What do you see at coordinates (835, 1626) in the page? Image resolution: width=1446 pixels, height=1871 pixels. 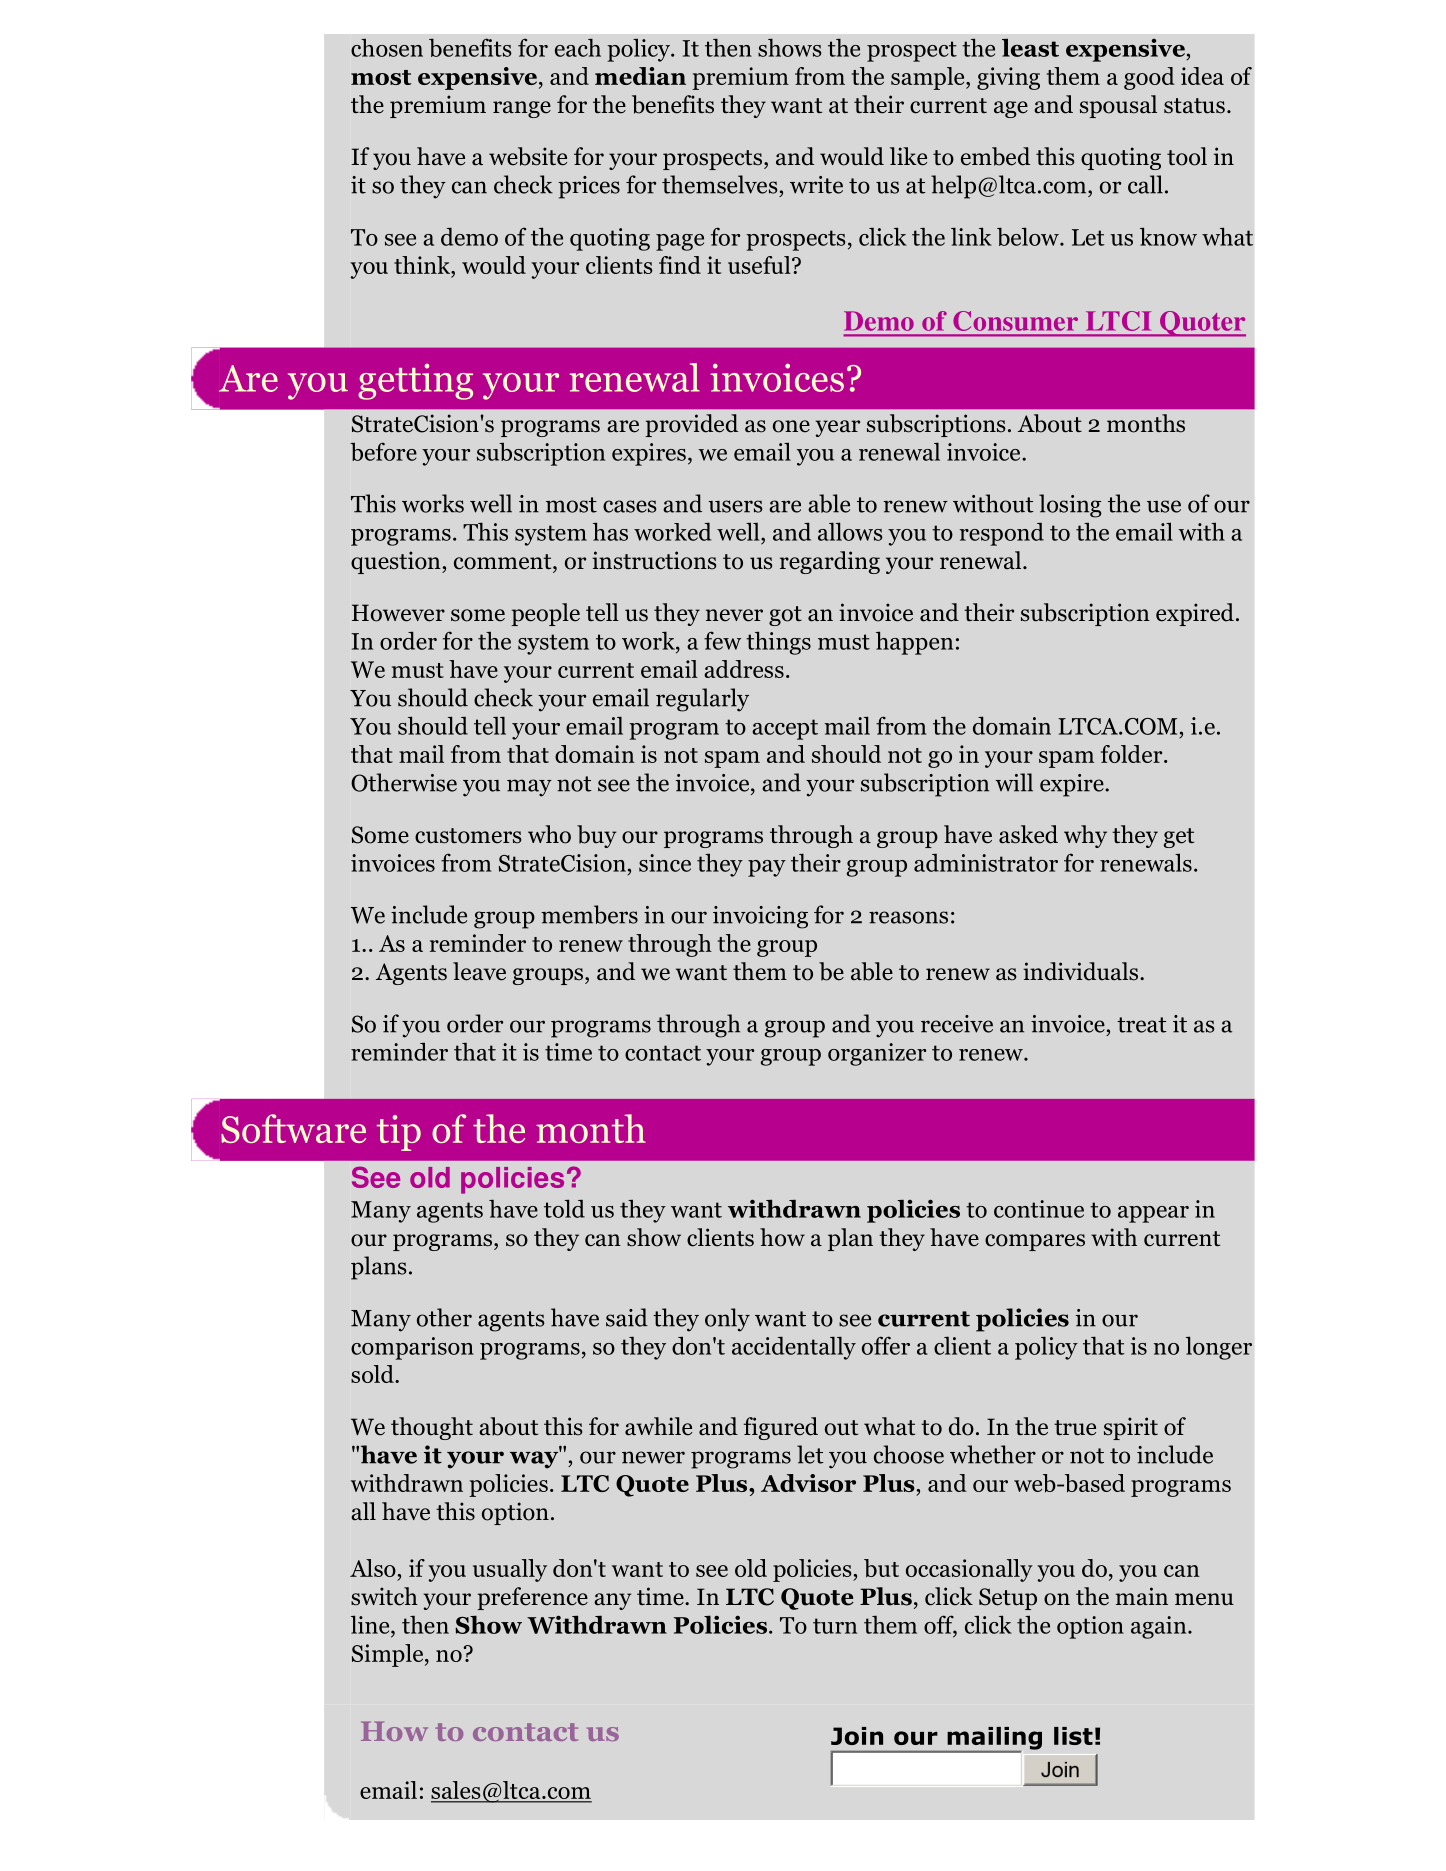 I see `turn` at bounding box center [835, 1626].
